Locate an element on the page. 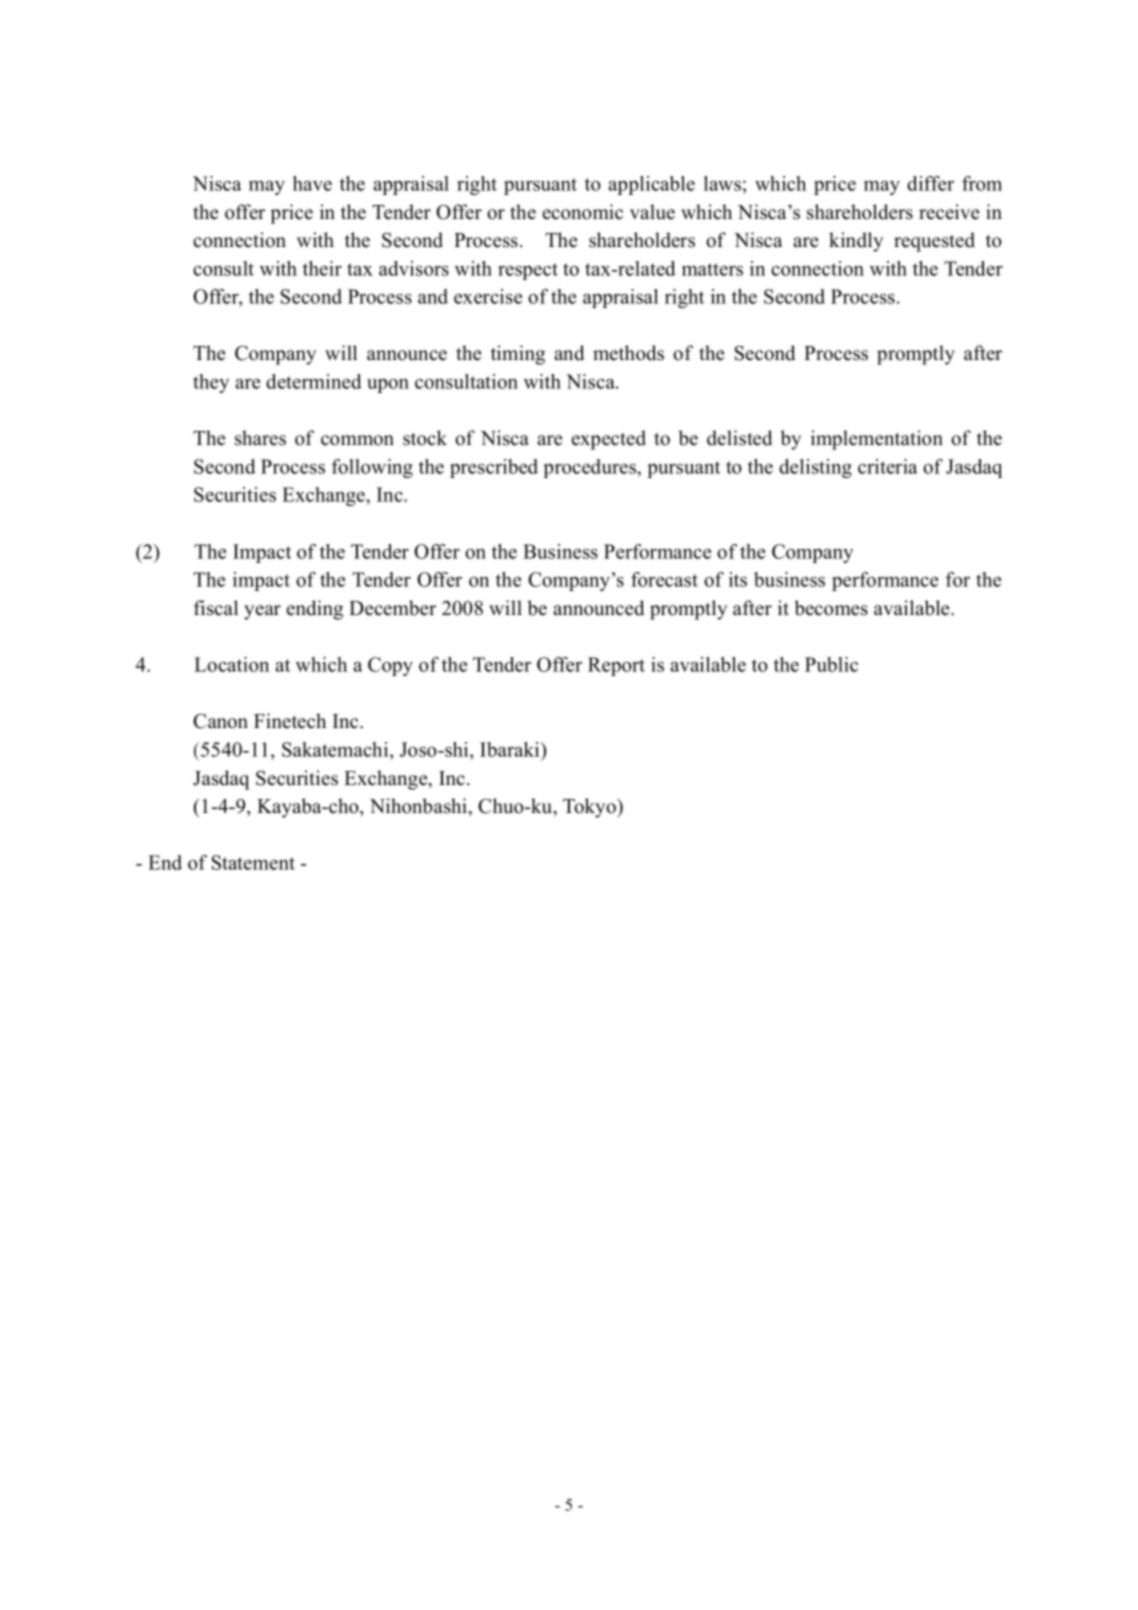  differ is located at coordinates (930, 183).
